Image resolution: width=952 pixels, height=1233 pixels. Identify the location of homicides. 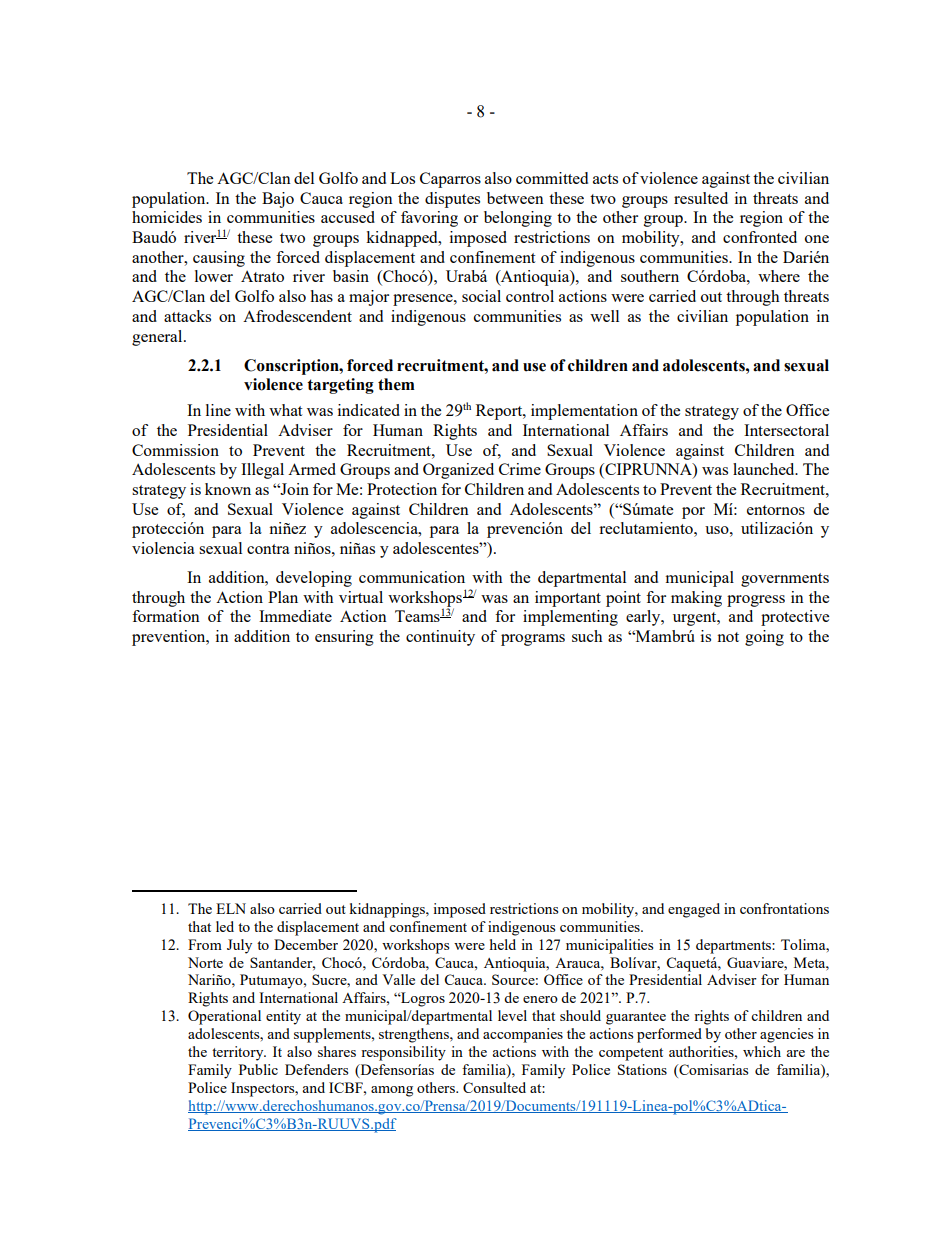
(167, 217).
